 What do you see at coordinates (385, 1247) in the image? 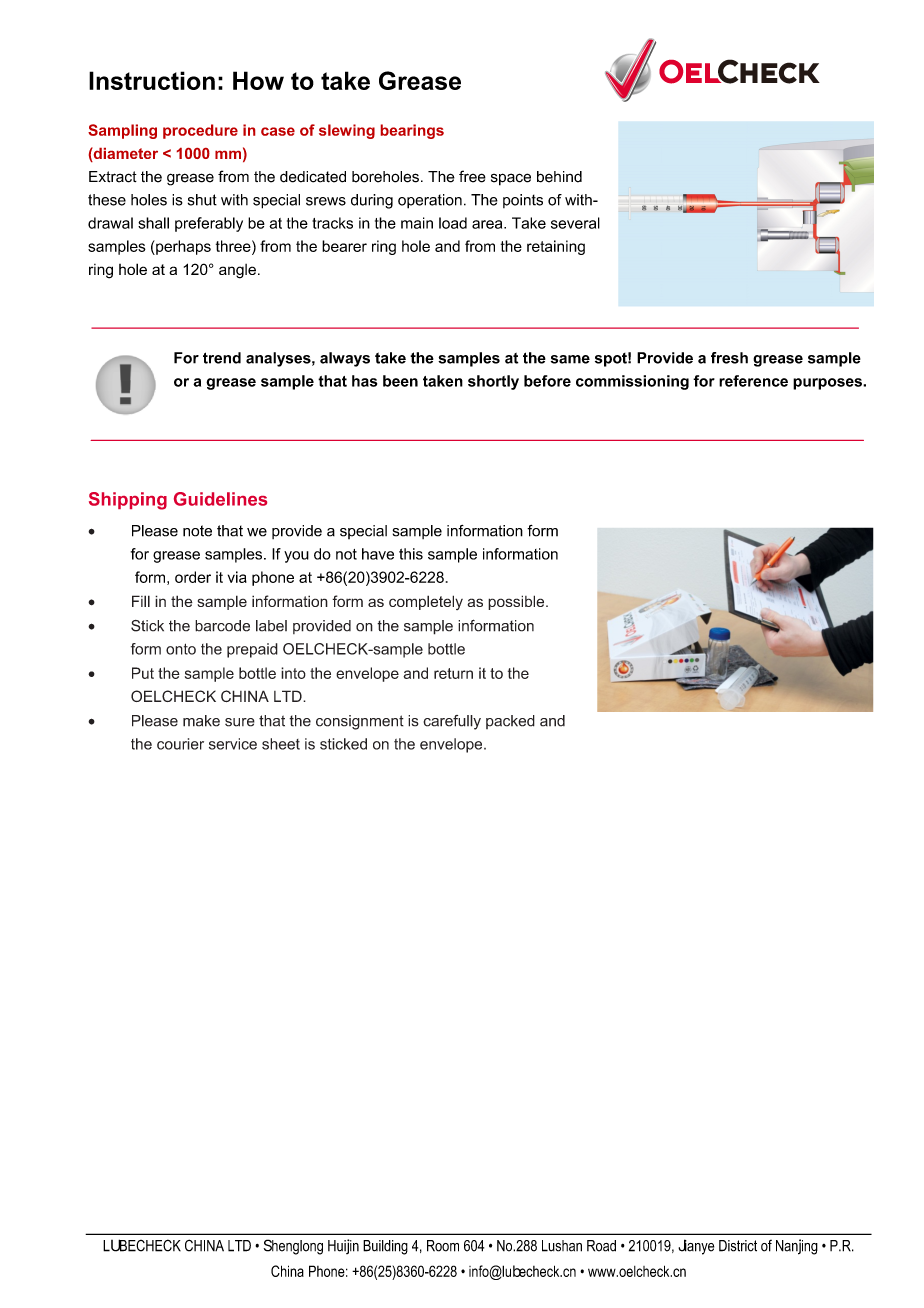
I see `Building` at bounding box center [385, 1247].
